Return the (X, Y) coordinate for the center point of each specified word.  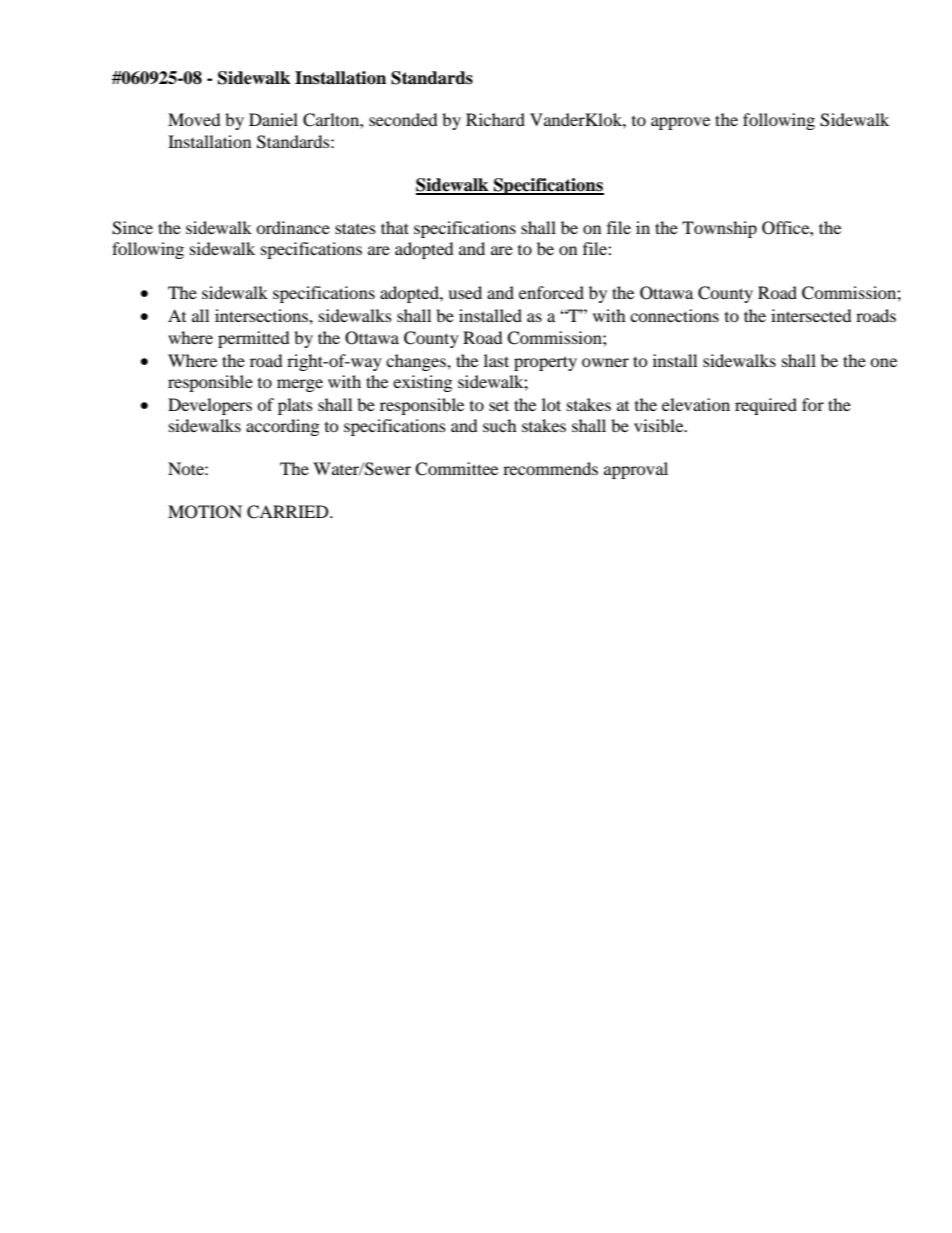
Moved (194, 119)
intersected (811, 315)
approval (636, 470)
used (465, 292)
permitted (254, 339)
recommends (550, 468)
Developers (210, 406)
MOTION (205, 512)
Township (719, 229)
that (395, 227)
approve (680, 123)
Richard (495, 119)
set (499, 405)
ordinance (293, 227)
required (766, 406)
